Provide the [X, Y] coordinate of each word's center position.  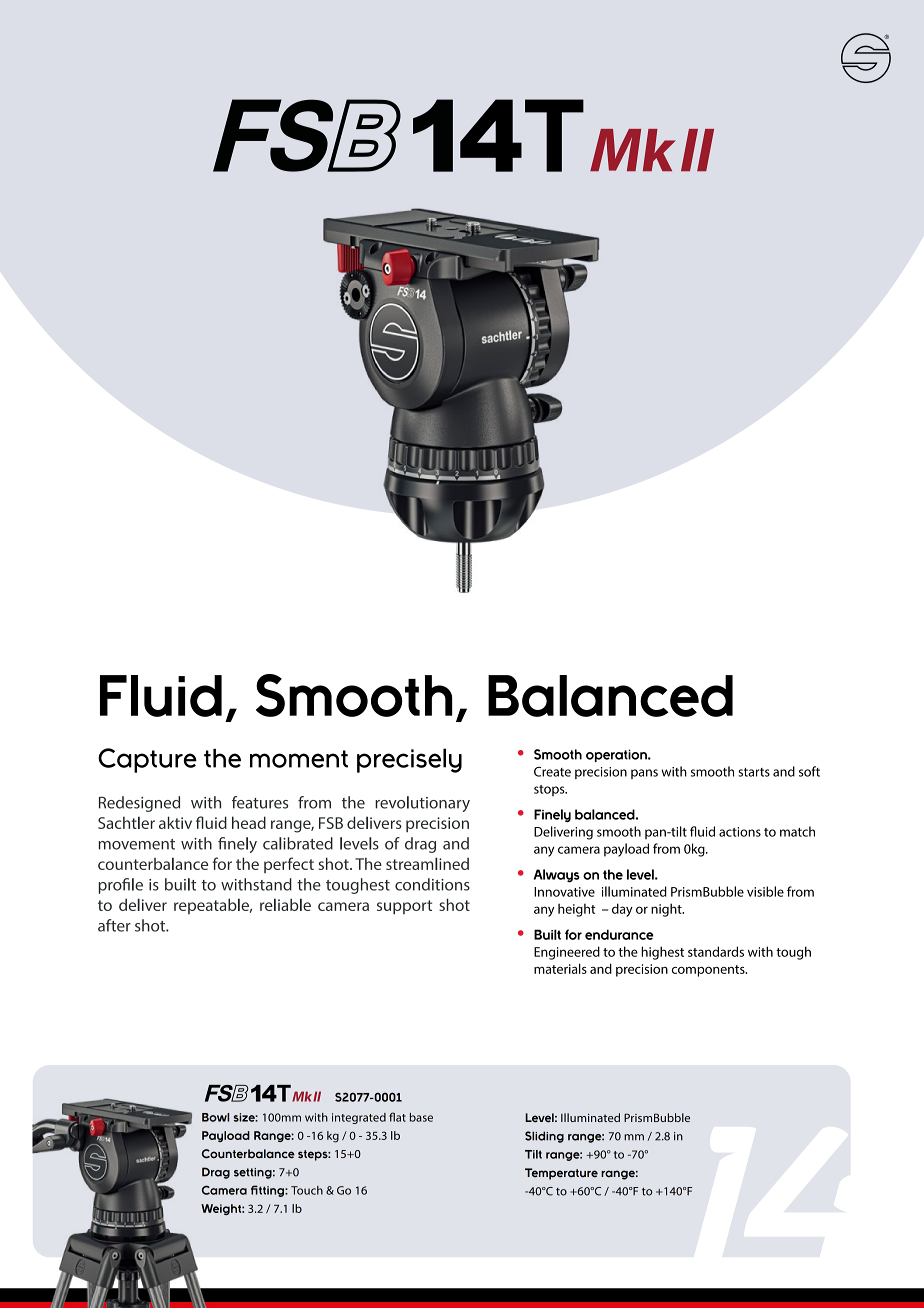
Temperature [561, 1174]
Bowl [215, 1117]
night [667, 910]
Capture [147, 760]
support [404, 907]
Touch [307, 1190]
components [709, 971]
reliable [285, 904]
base [421, 1117]
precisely [409, 760]
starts [754, 772]
